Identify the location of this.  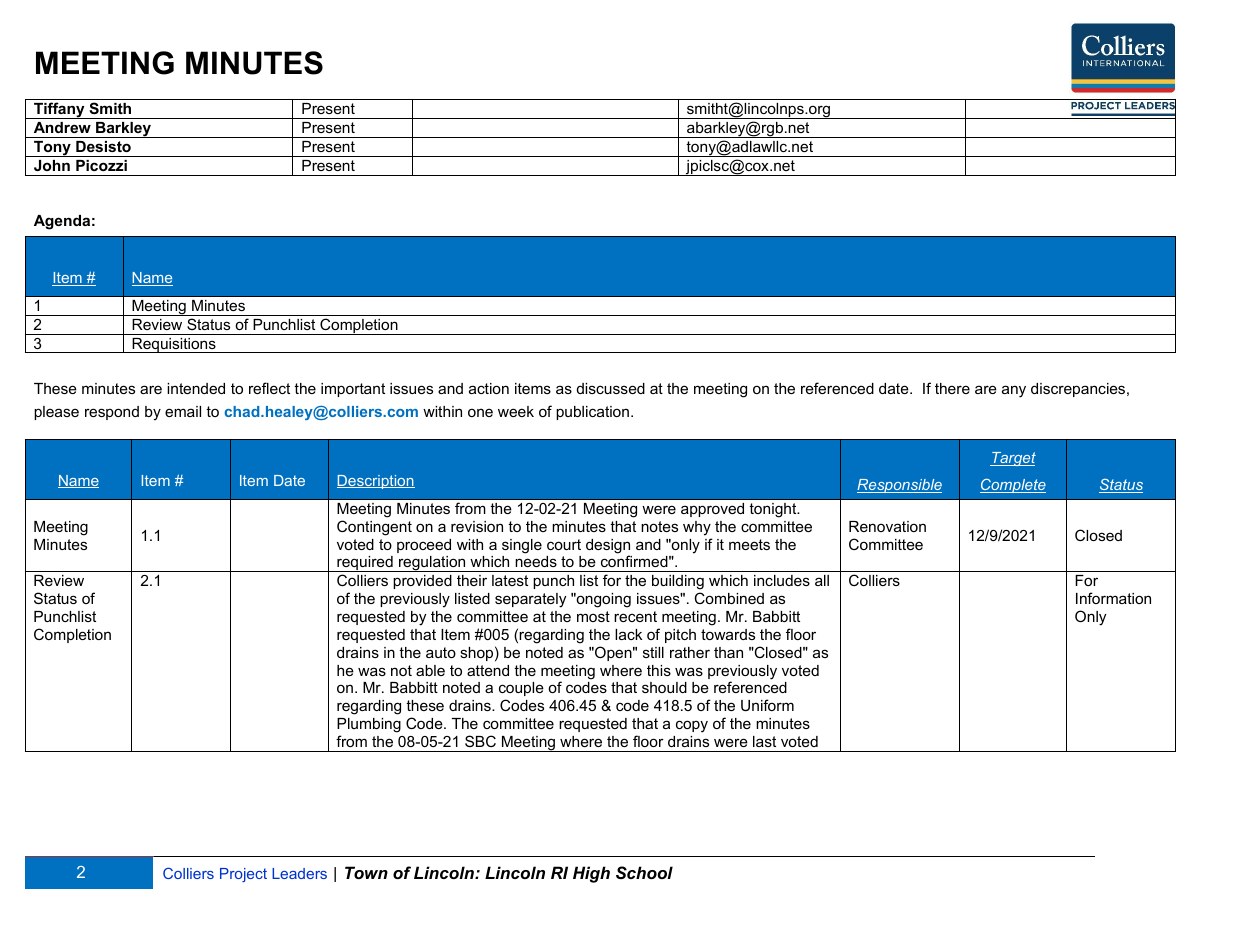
(659, 670).
